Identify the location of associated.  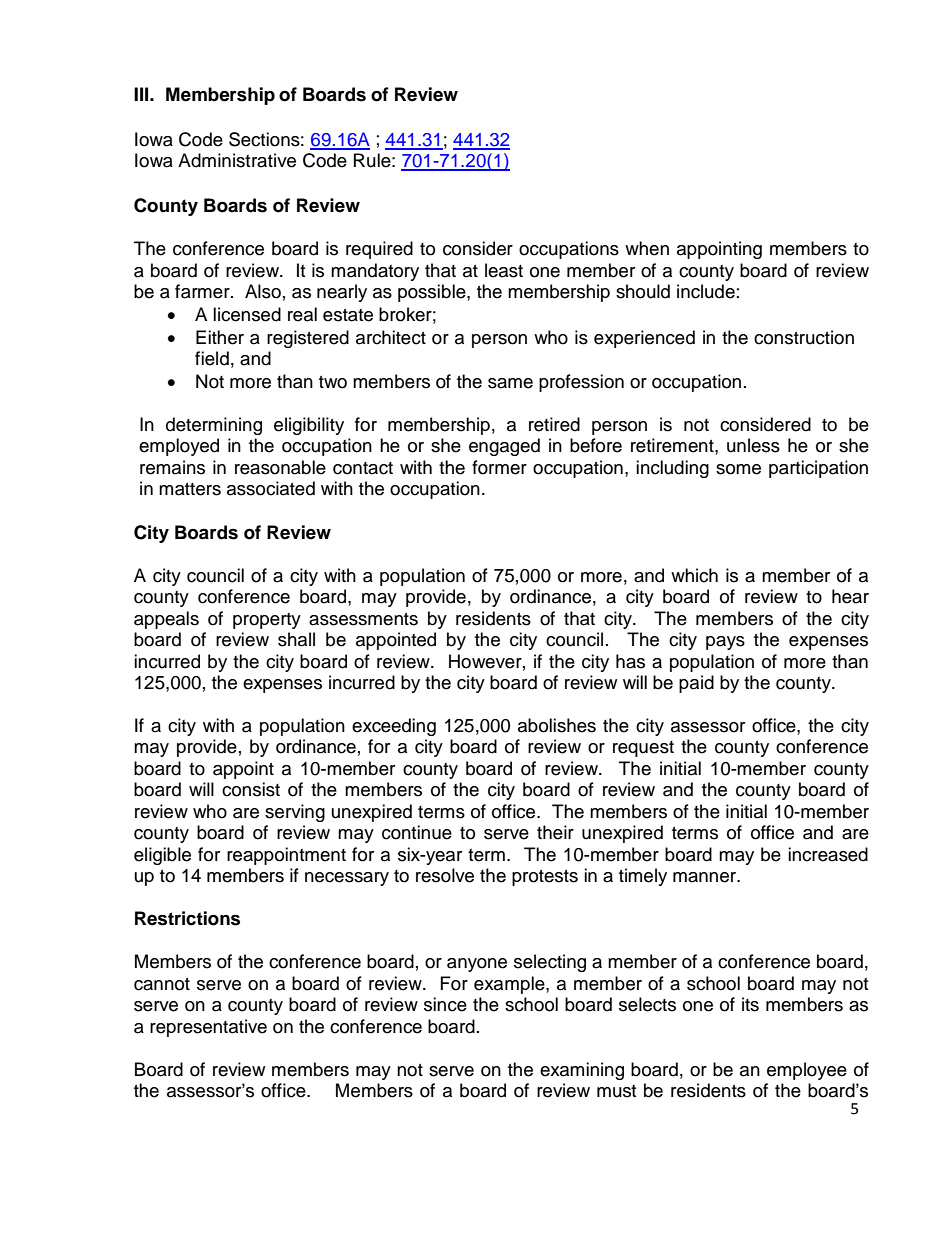
(271, 488).
